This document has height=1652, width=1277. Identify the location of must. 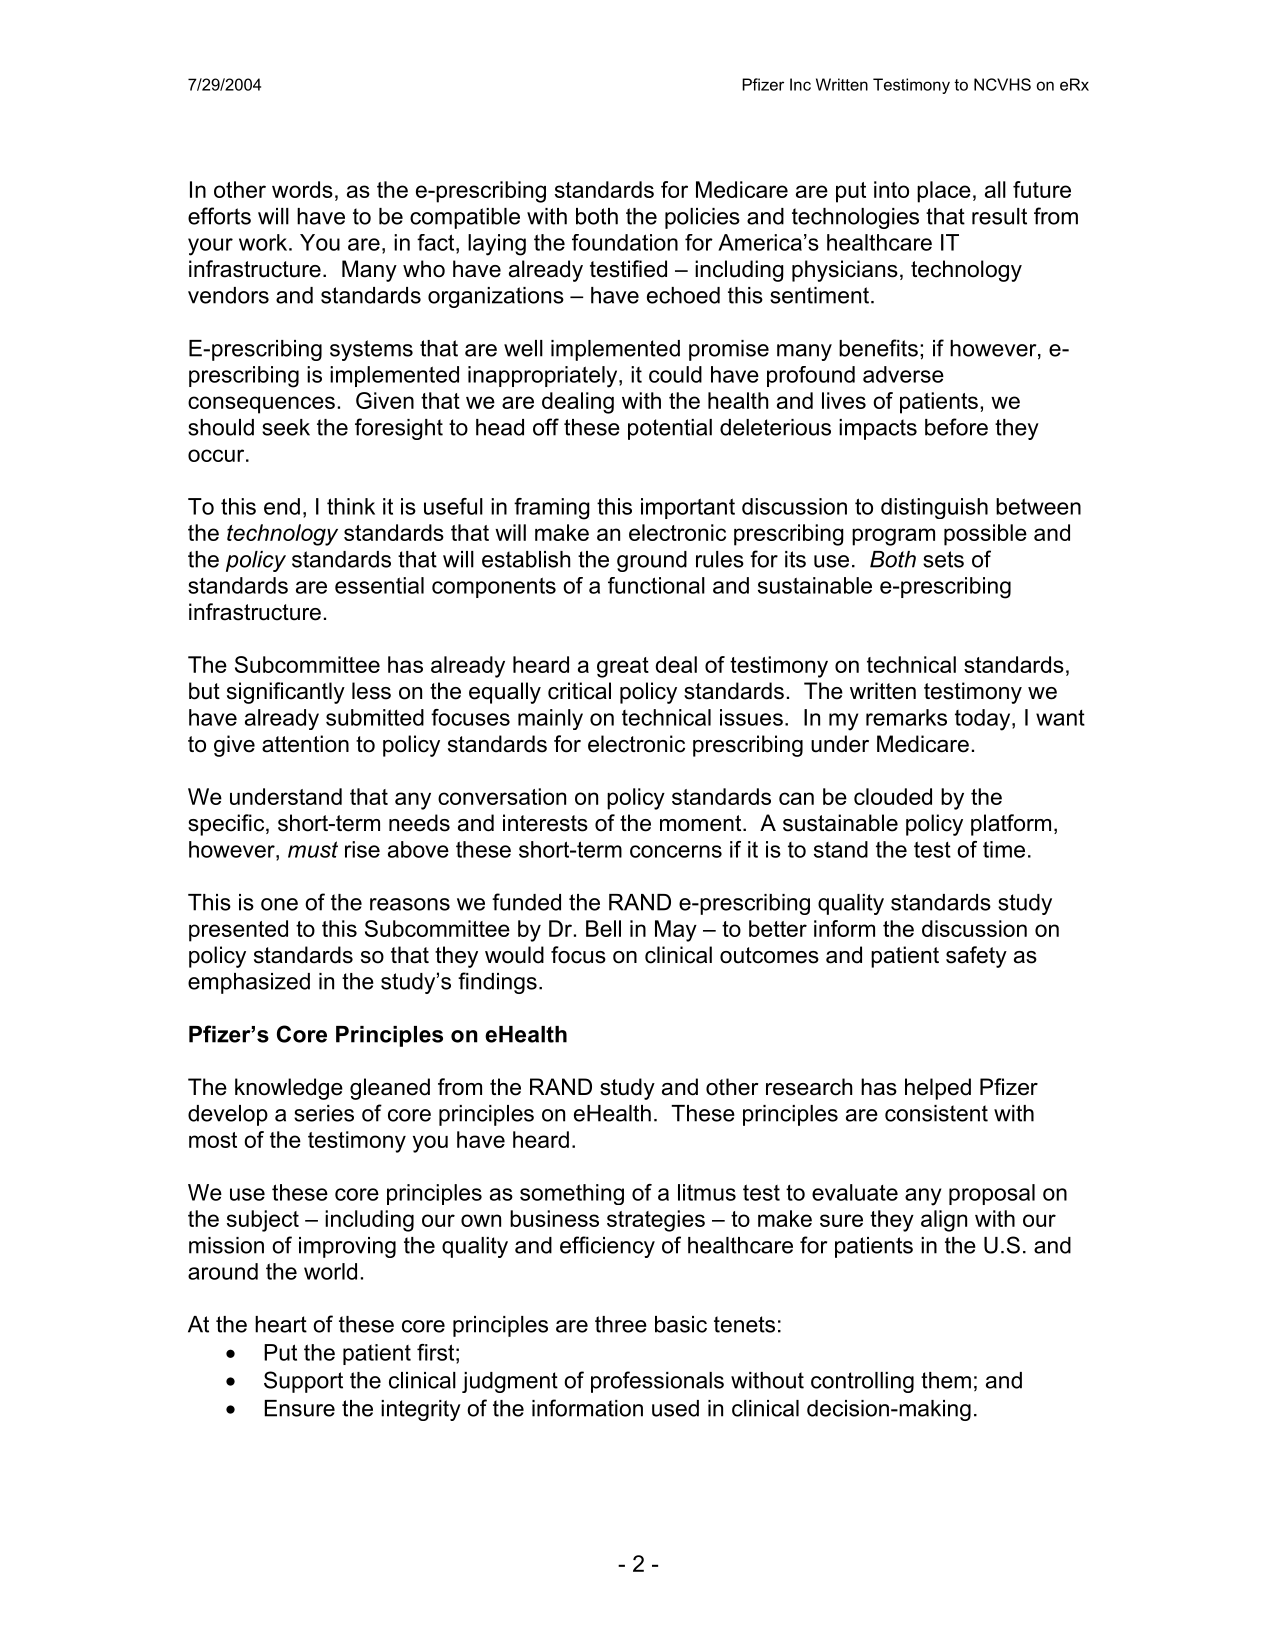
(313, 849).
